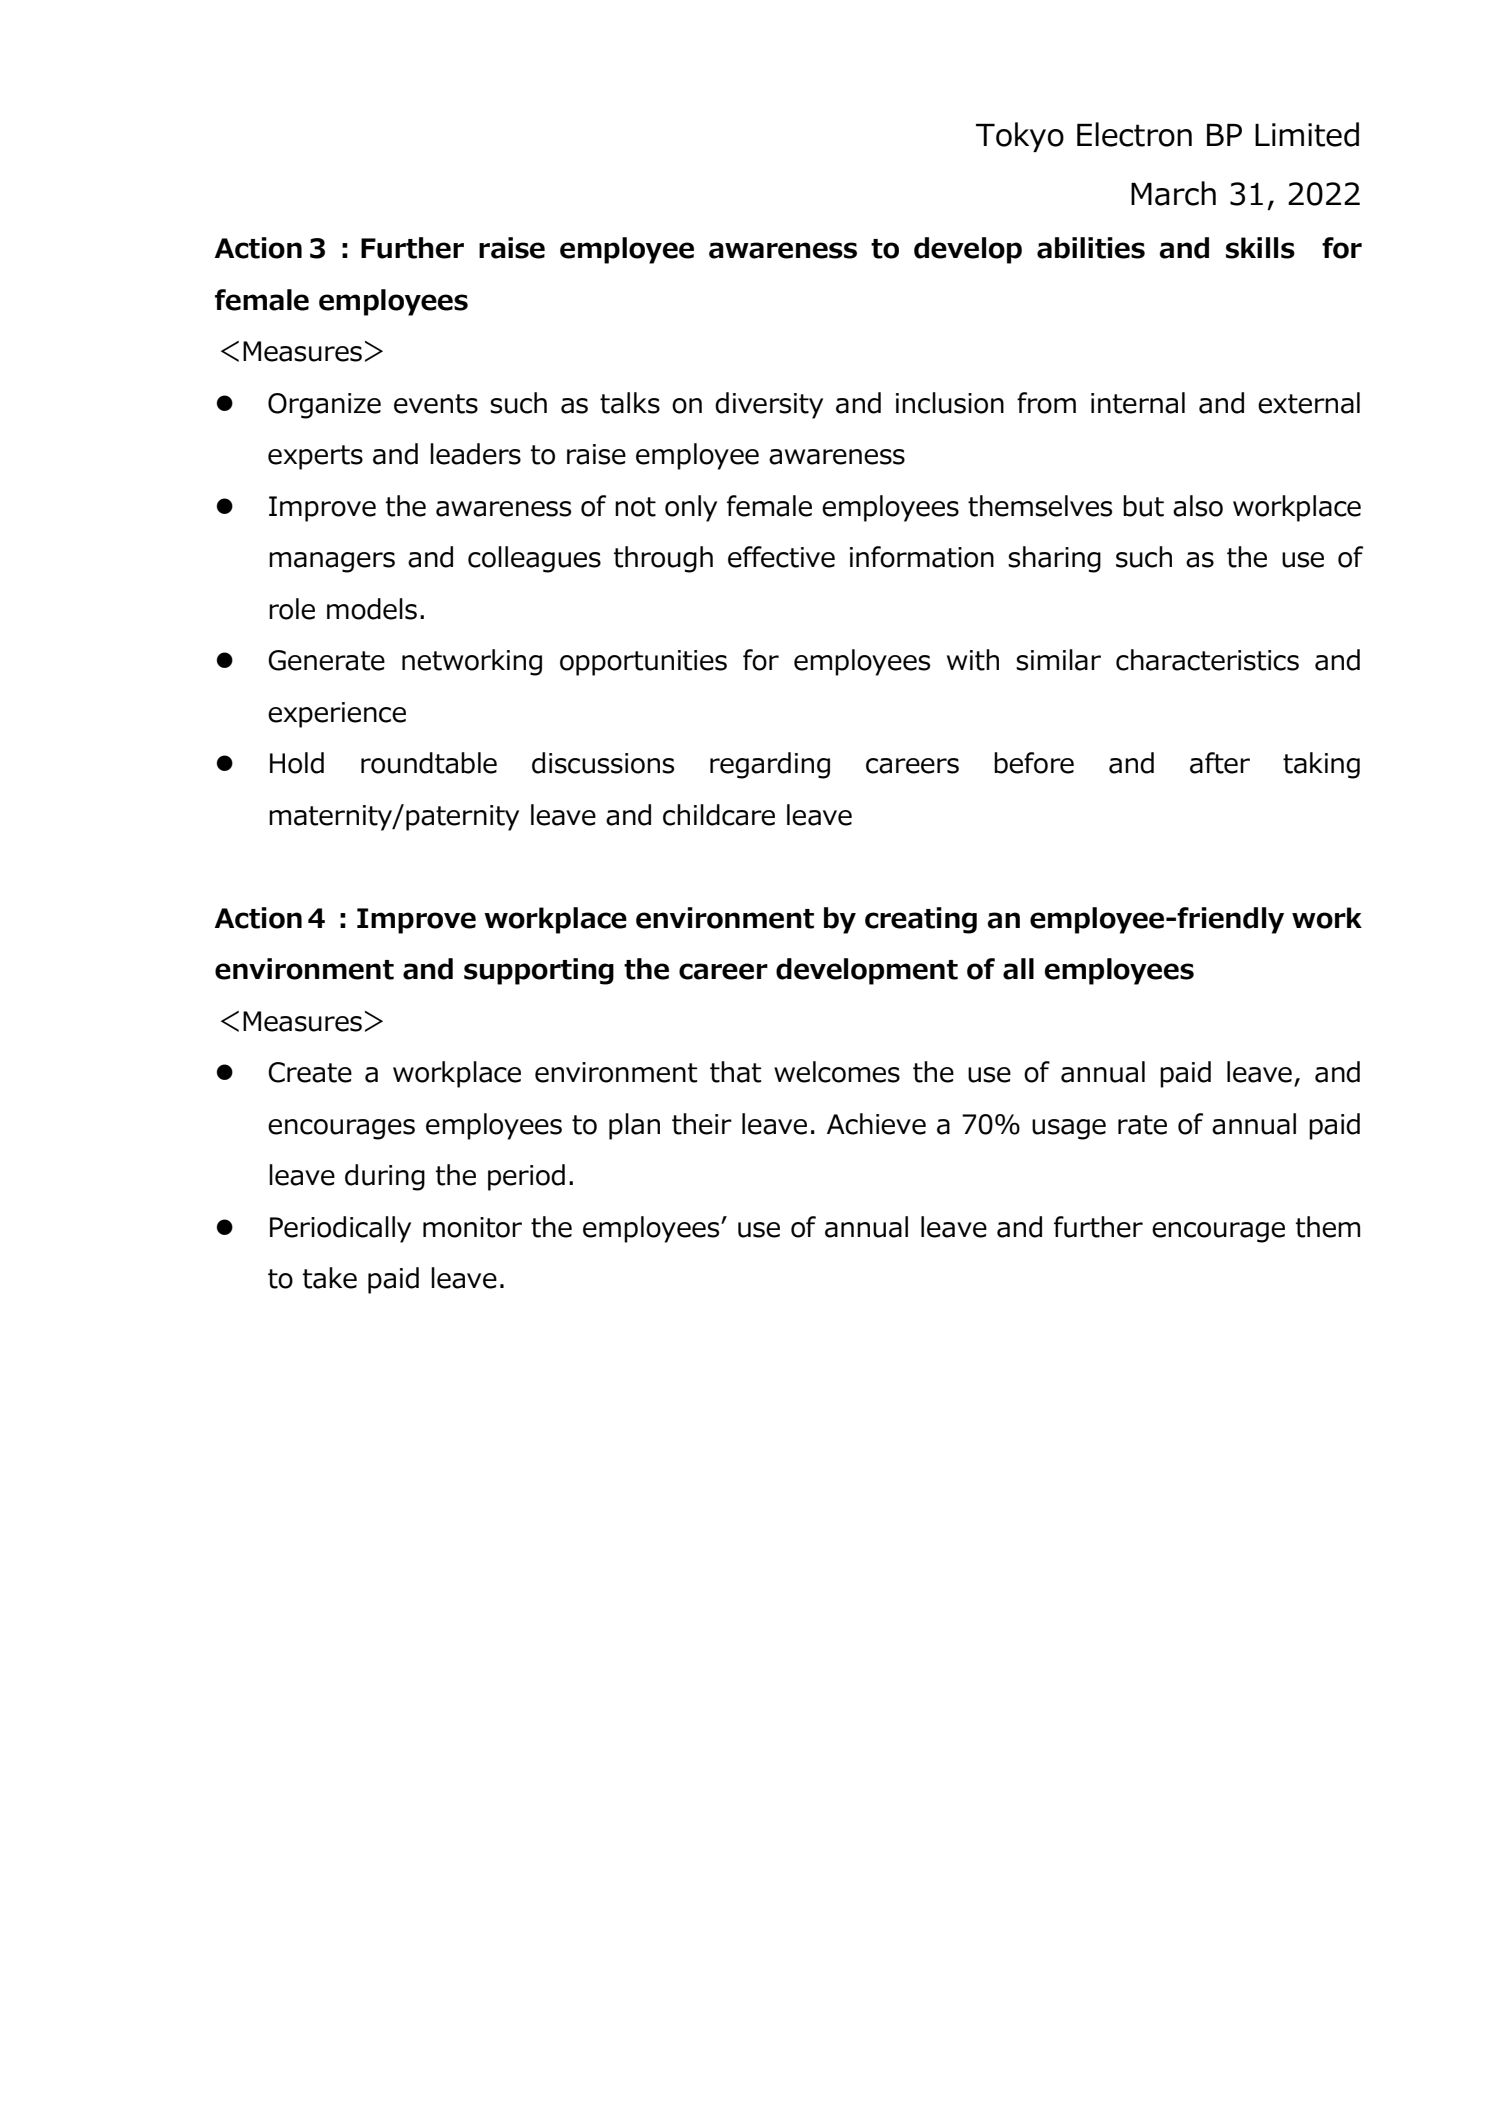 The width and height of the screenshot is (1497, 2117). I want to click on also, so click(1198, 506).
